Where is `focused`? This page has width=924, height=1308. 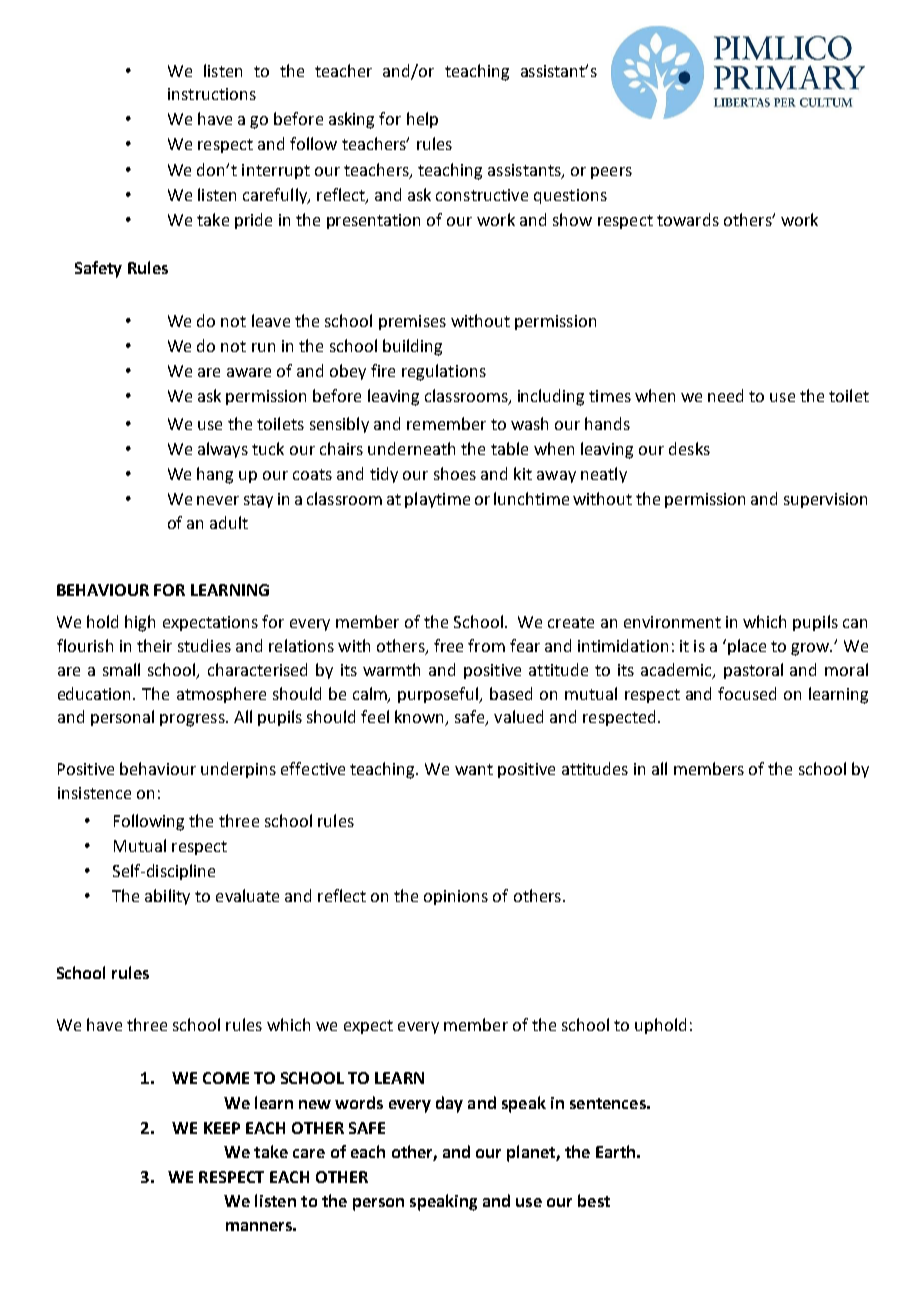
focused is located at coordinates (747, 693).
